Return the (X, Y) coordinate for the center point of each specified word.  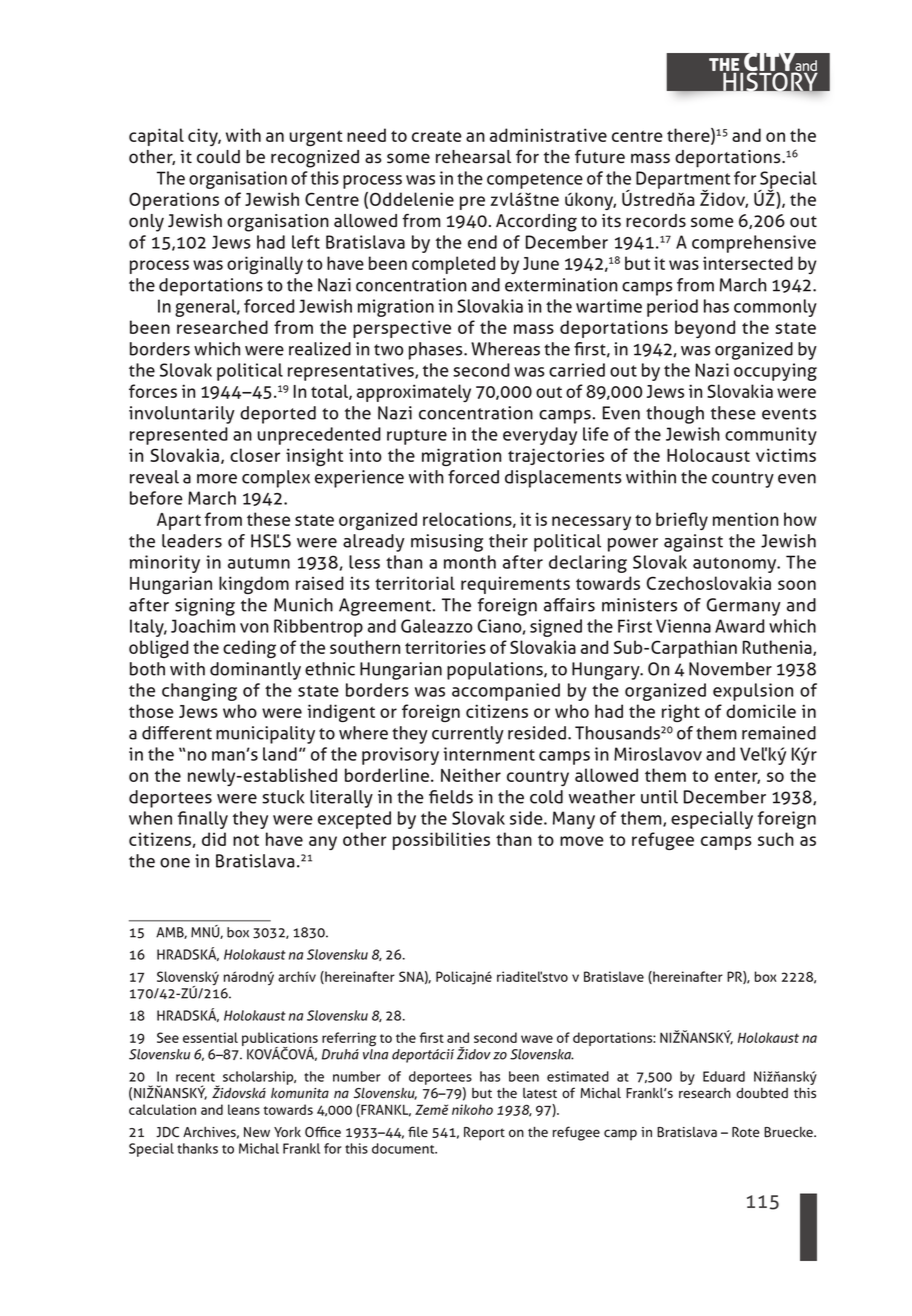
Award (739, 626)
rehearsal (473, 157)
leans (244, 1109)
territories (445, 647)
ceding (249, 649)
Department (683, 181)
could (218, 157)
